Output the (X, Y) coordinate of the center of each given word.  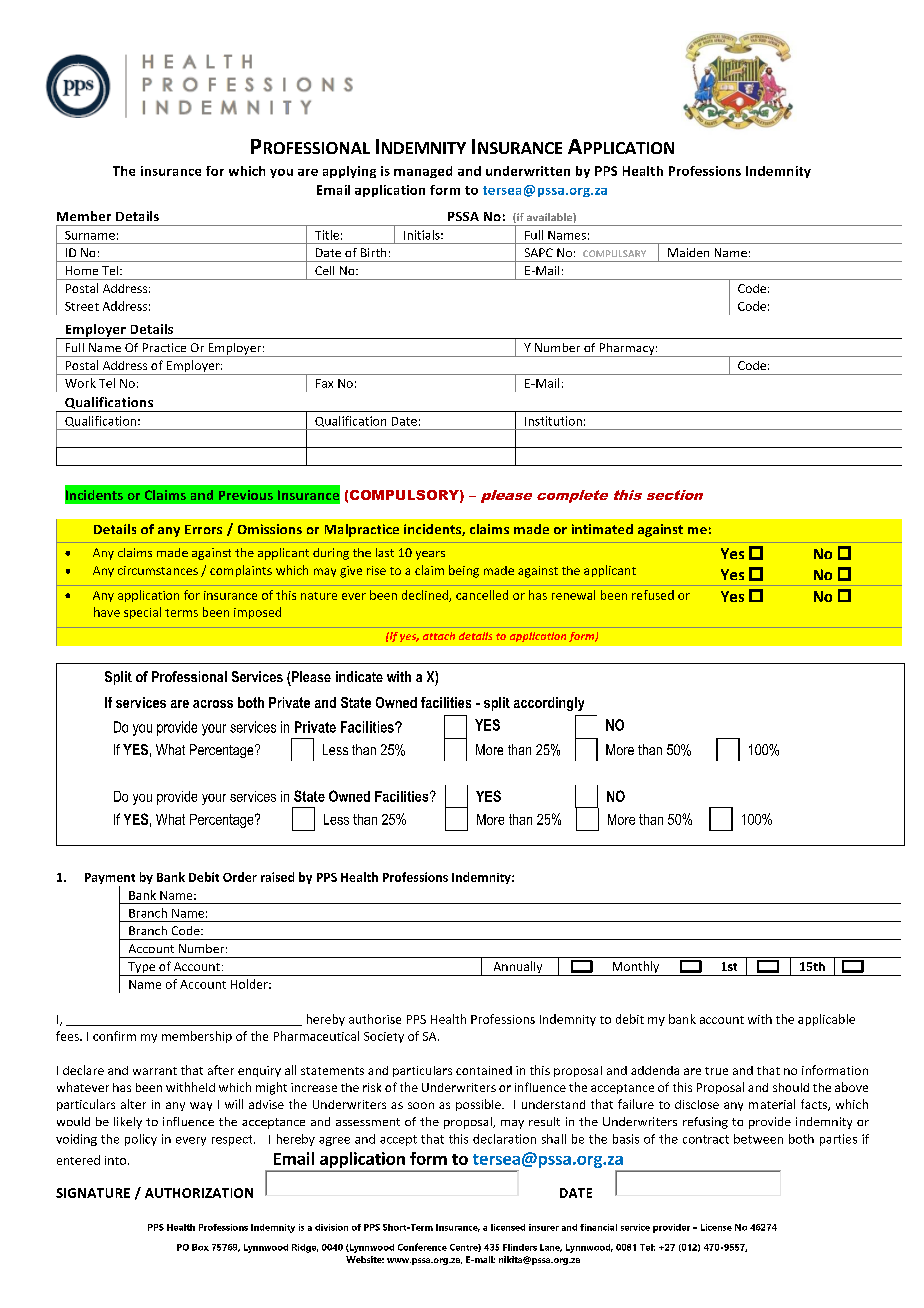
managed (423, 172)
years (430, 555)
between (758, 1139)
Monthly (636, 968)
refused (653, 595)
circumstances (158, 570)
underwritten (528, 171)
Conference (422, 1247)
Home (82, 270)
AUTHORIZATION (199, 1193)
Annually (518, 968)
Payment (110, 880)
